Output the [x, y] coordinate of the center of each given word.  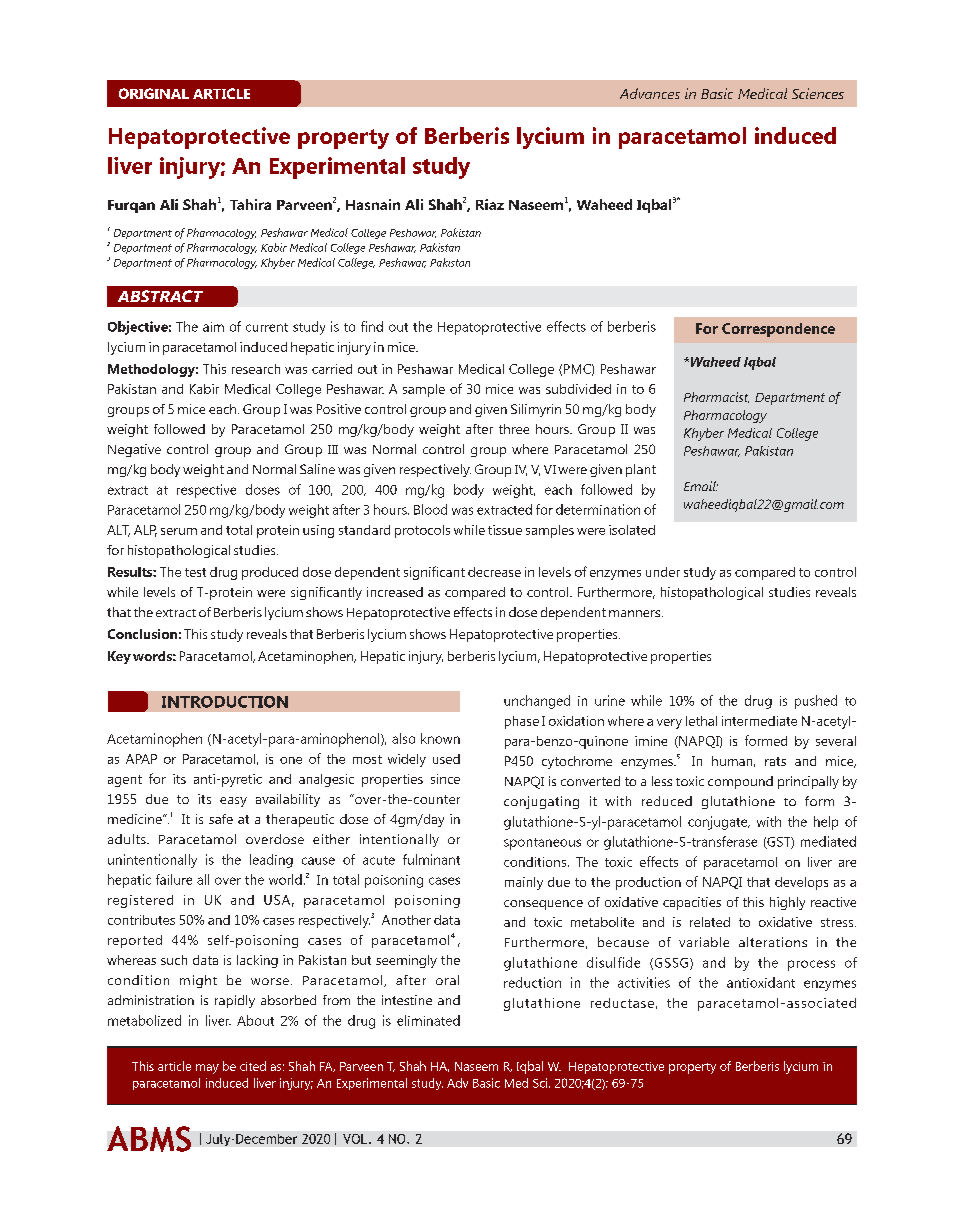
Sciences [818, 93]
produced [270, 573]
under [663, 572]
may [207, 1069]
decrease [494, 572]
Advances [650, 93]
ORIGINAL [154, 93]
